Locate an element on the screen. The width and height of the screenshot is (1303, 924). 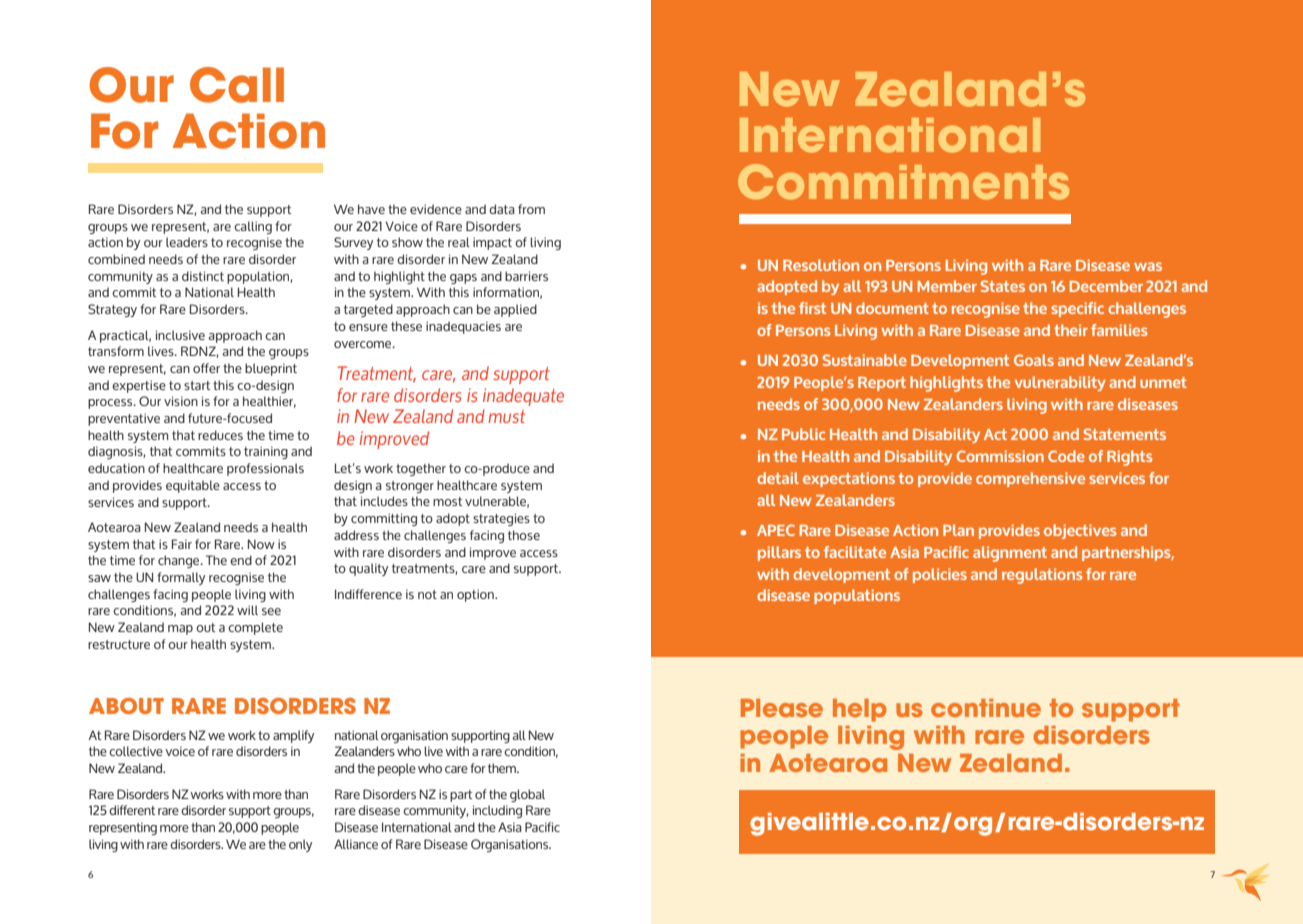
ABOUT is located at coordinates (126, 706).
